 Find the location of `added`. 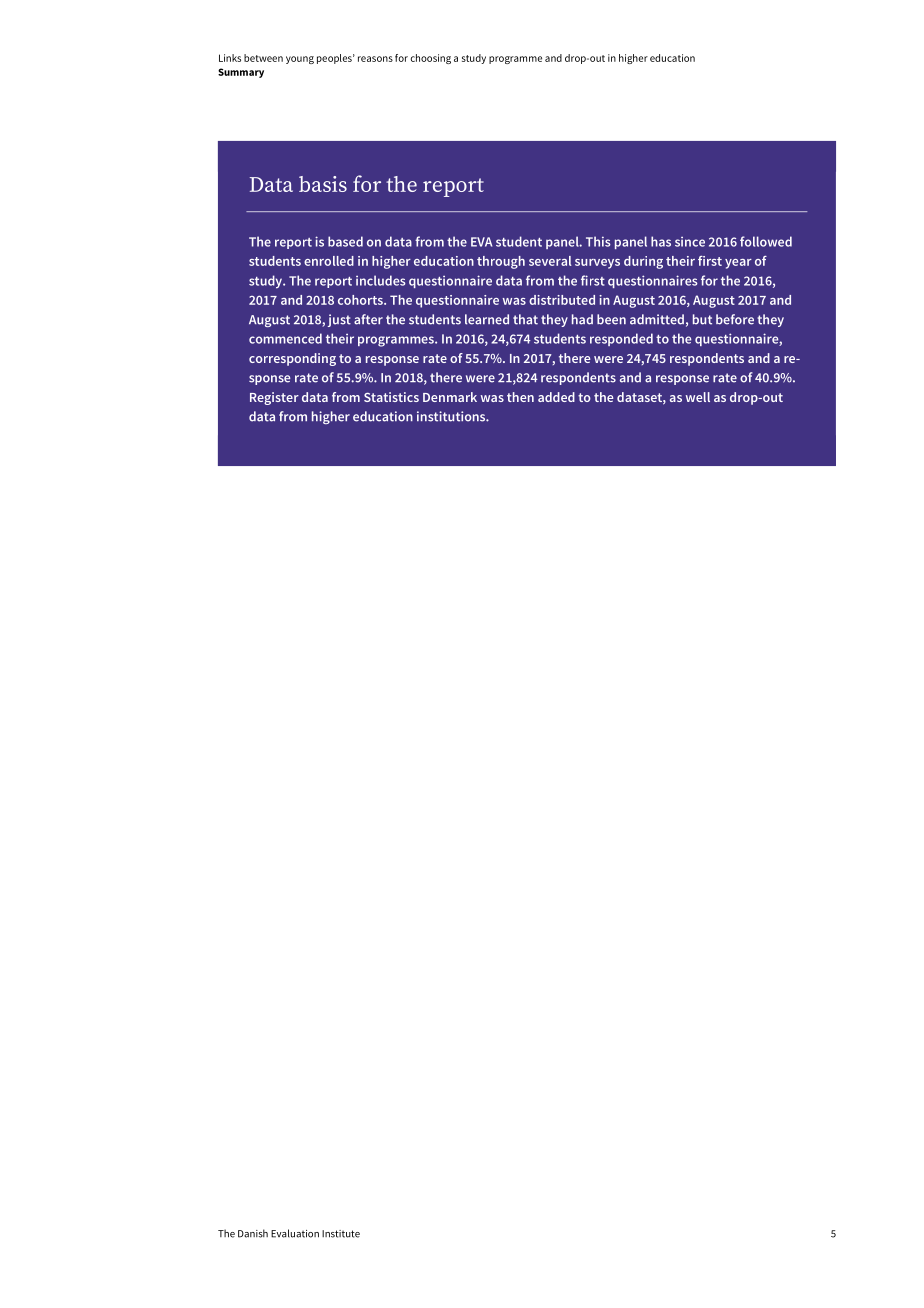

added is located at coordinates (556, 397).
